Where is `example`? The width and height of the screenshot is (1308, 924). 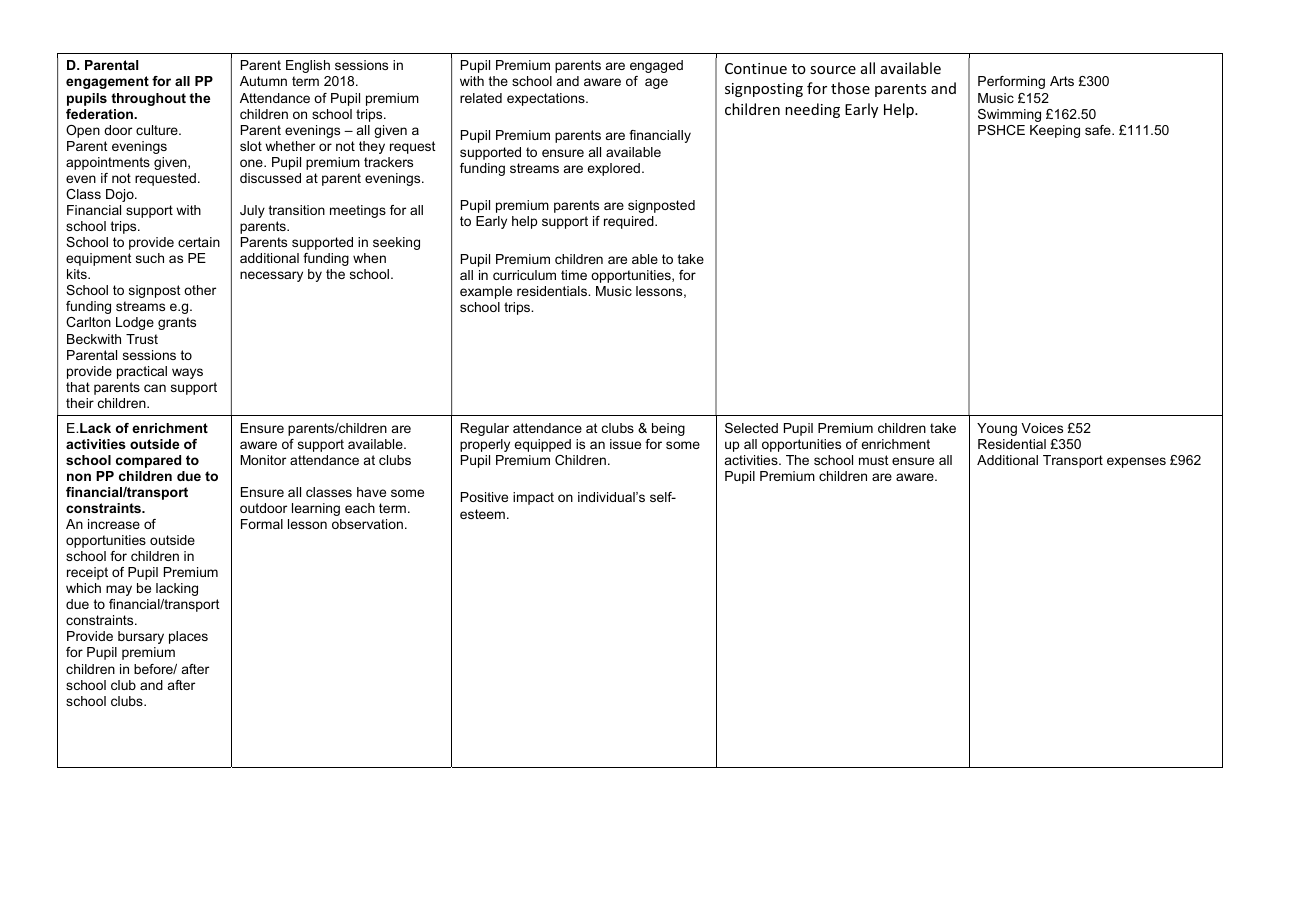
example is located at coordinates (486, 292).
